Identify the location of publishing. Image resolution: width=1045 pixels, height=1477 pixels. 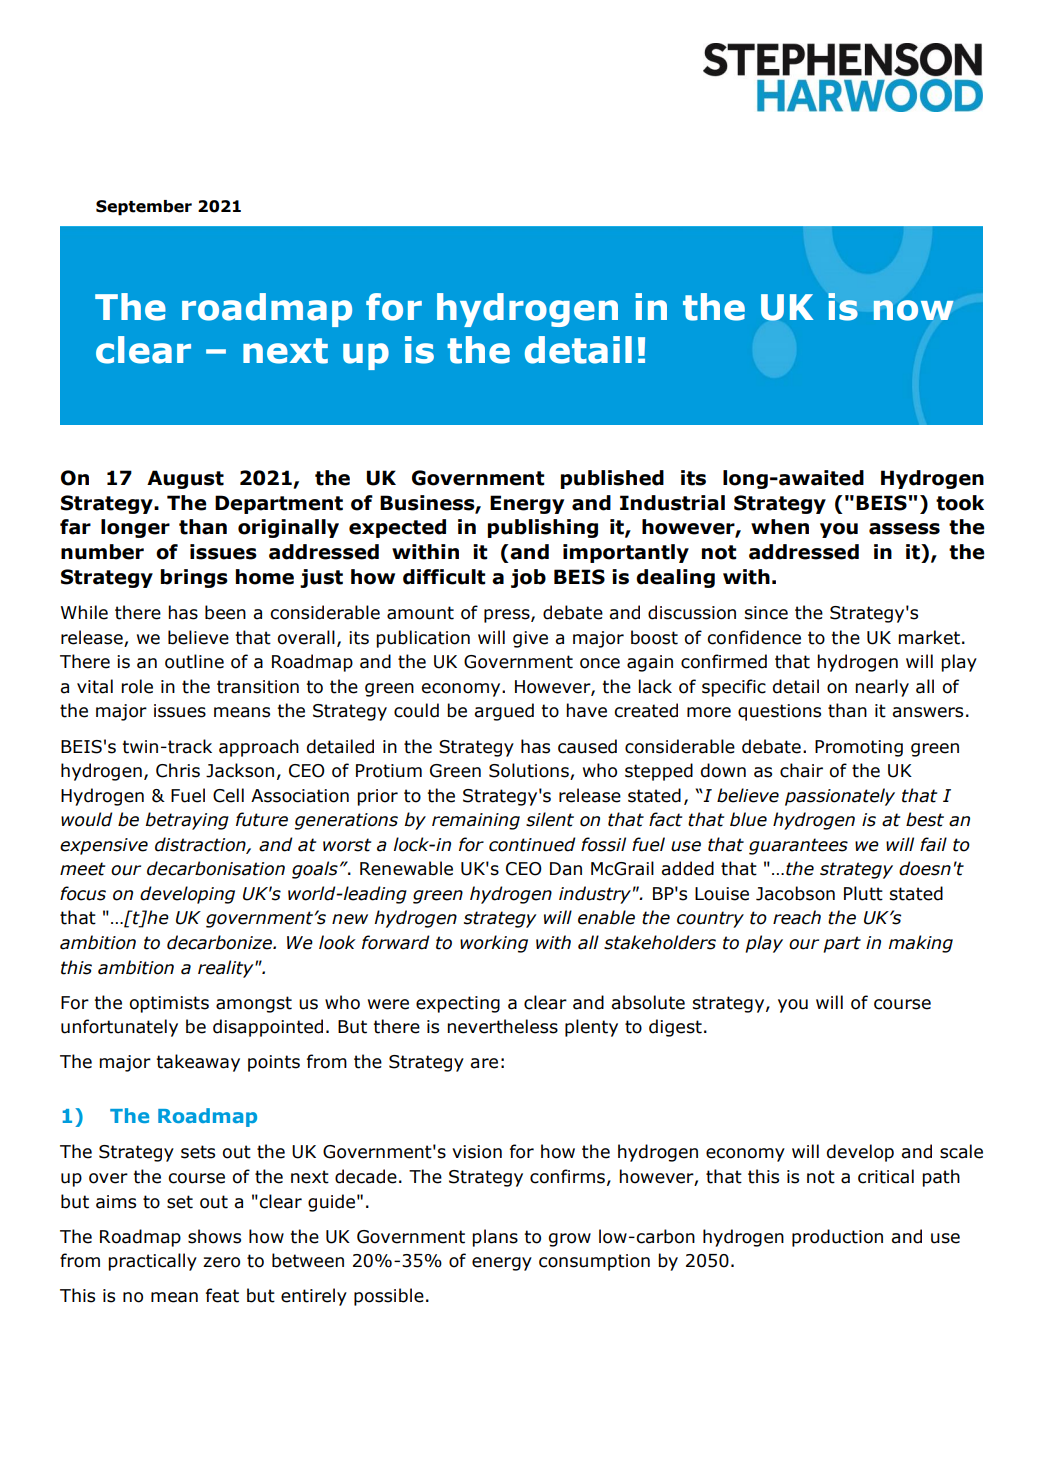
(543, 528).
